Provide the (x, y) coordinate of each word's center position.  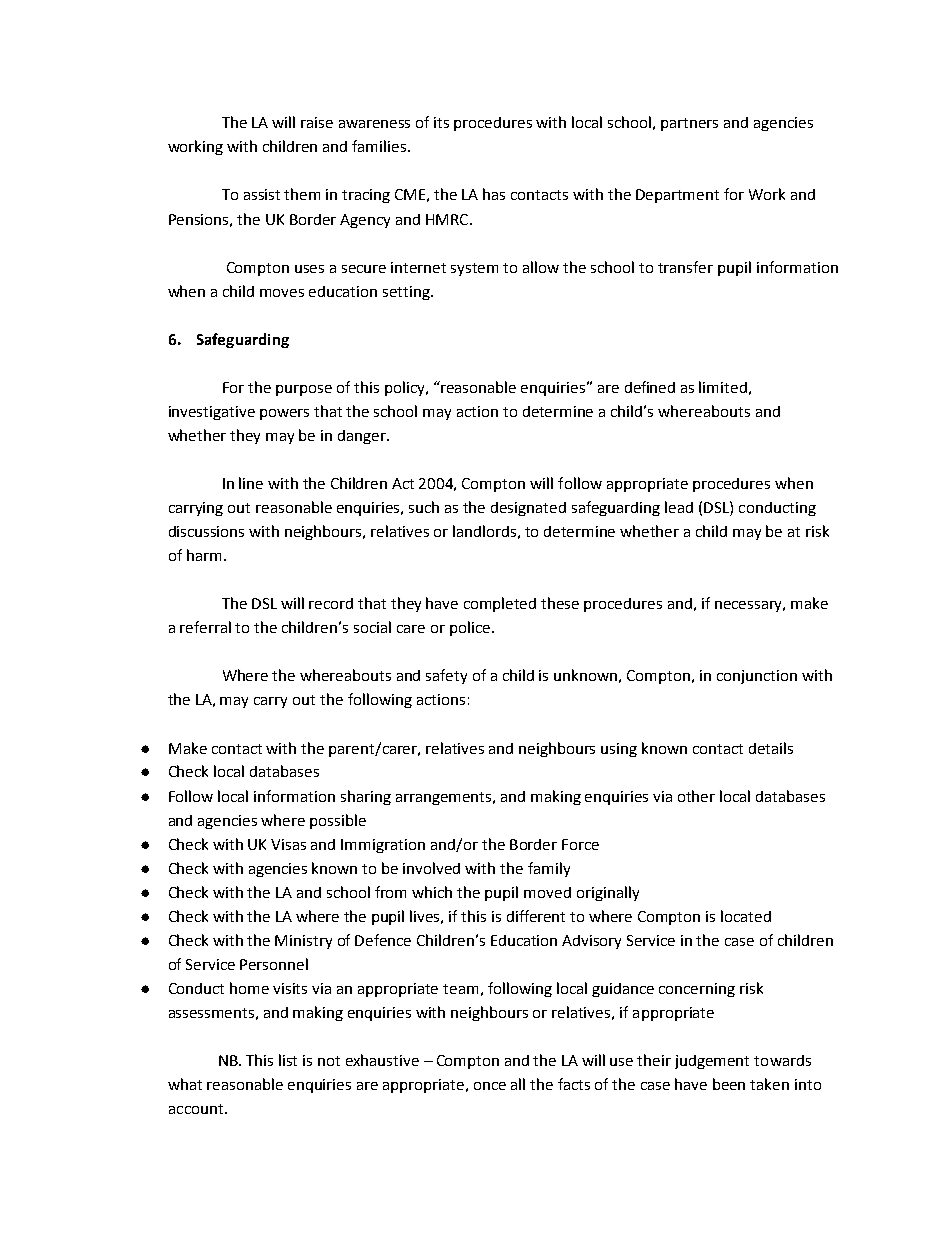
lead (679, 507)
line (251, 483)
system (474, 269)
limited (723, 387)
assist (262, 194)
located (746, 916)
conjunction (757, 677)
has (494, 194)
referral (205, 627)
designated (528, 509)
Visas (288, 844)
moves (282, 293)
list (288, 1060)
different (536, 916)
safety (446, 676)
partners (689, 124)
